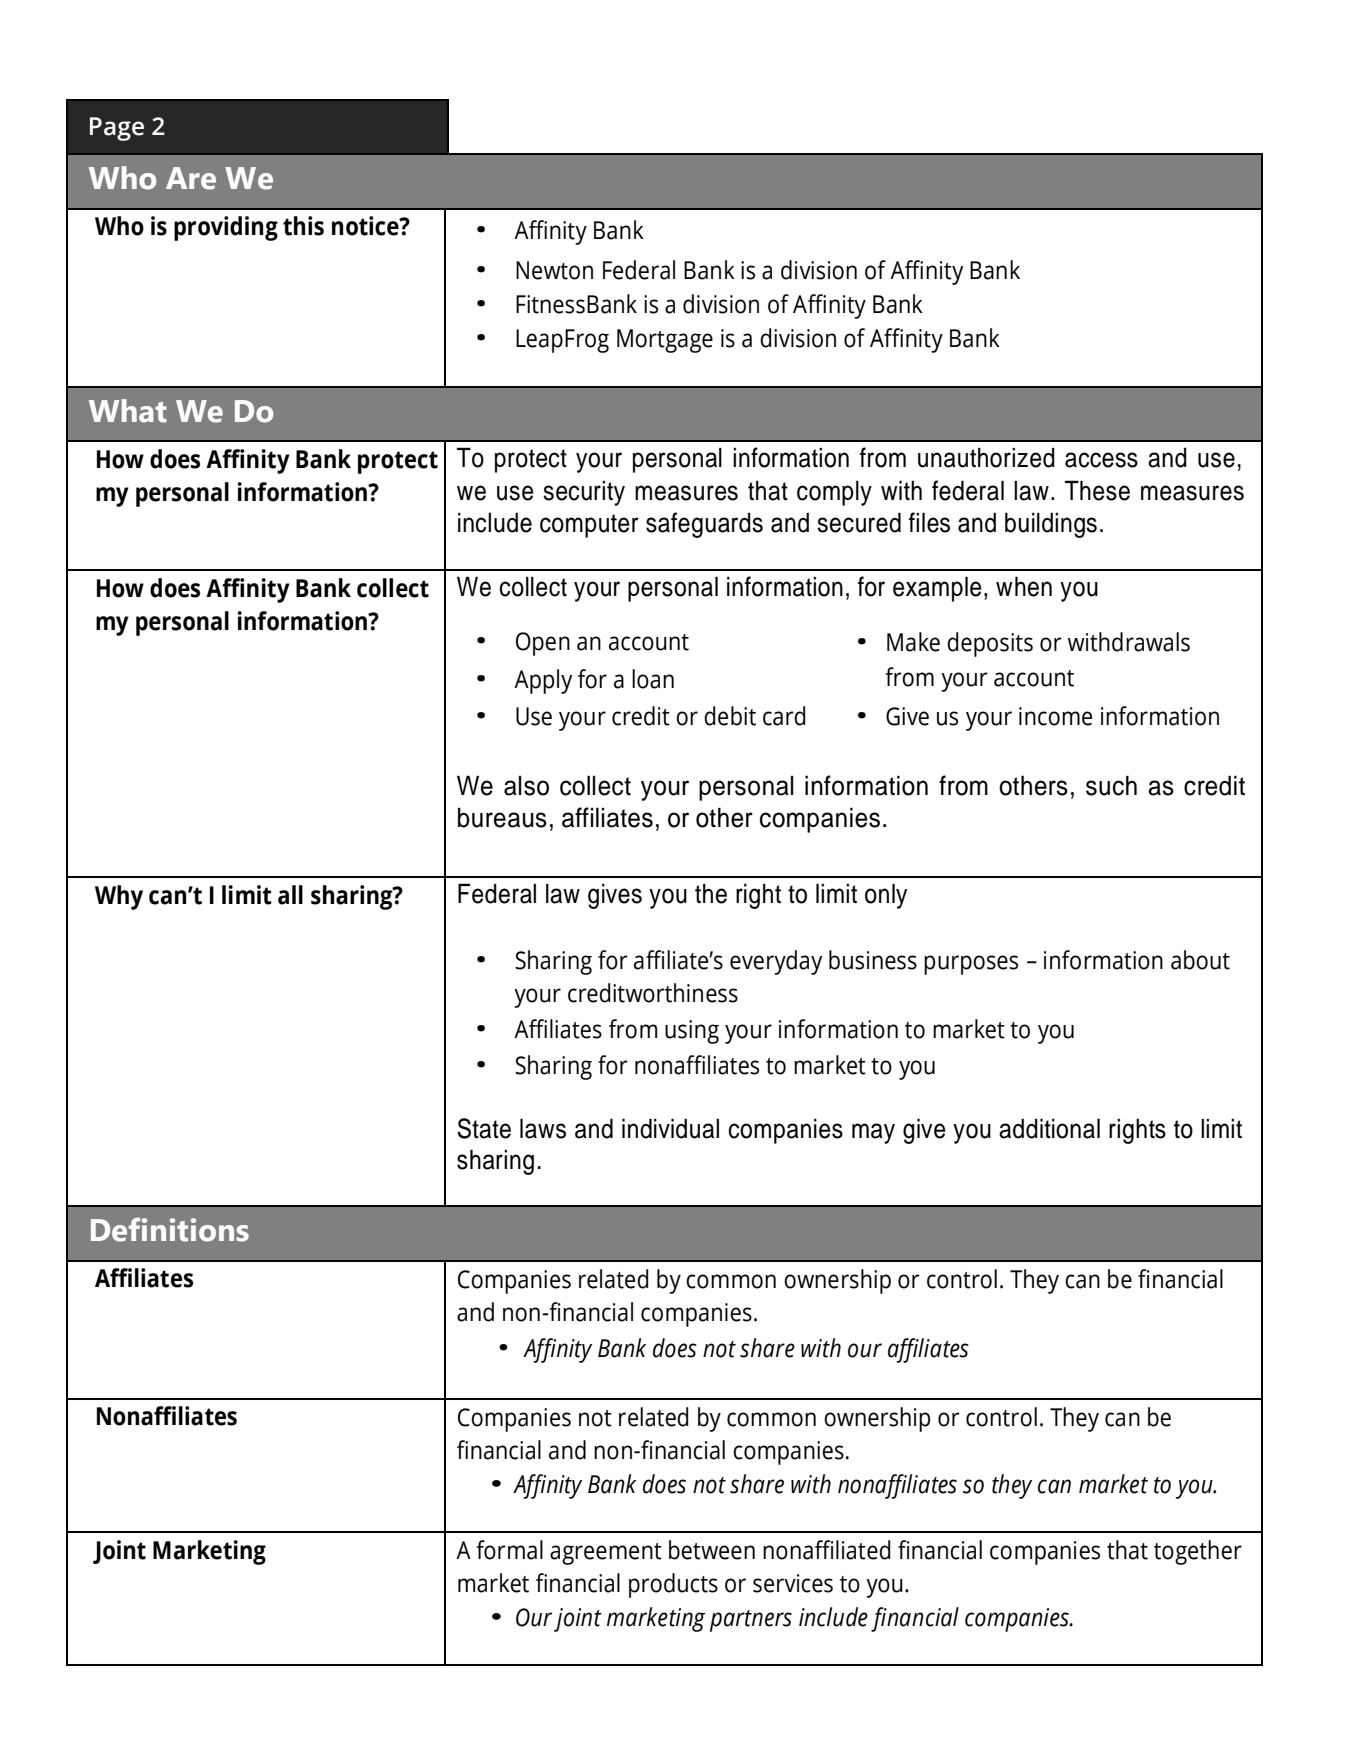 This page has width=1362, height=1762. I want to click on buildings, so click(1051, 525).
